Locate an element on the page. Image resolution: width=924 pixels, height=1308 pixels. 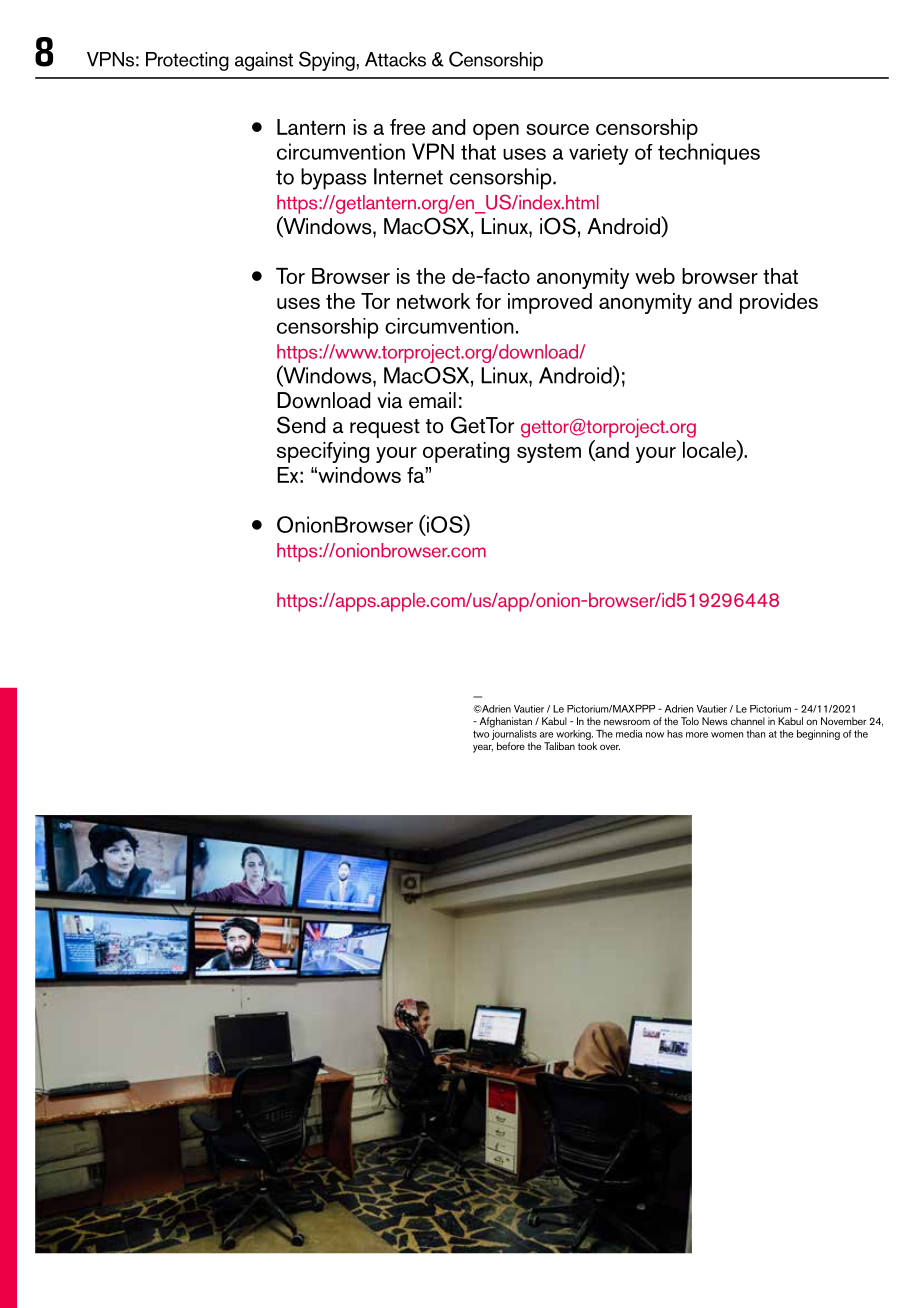
system is located at coordinates (549, 453).
